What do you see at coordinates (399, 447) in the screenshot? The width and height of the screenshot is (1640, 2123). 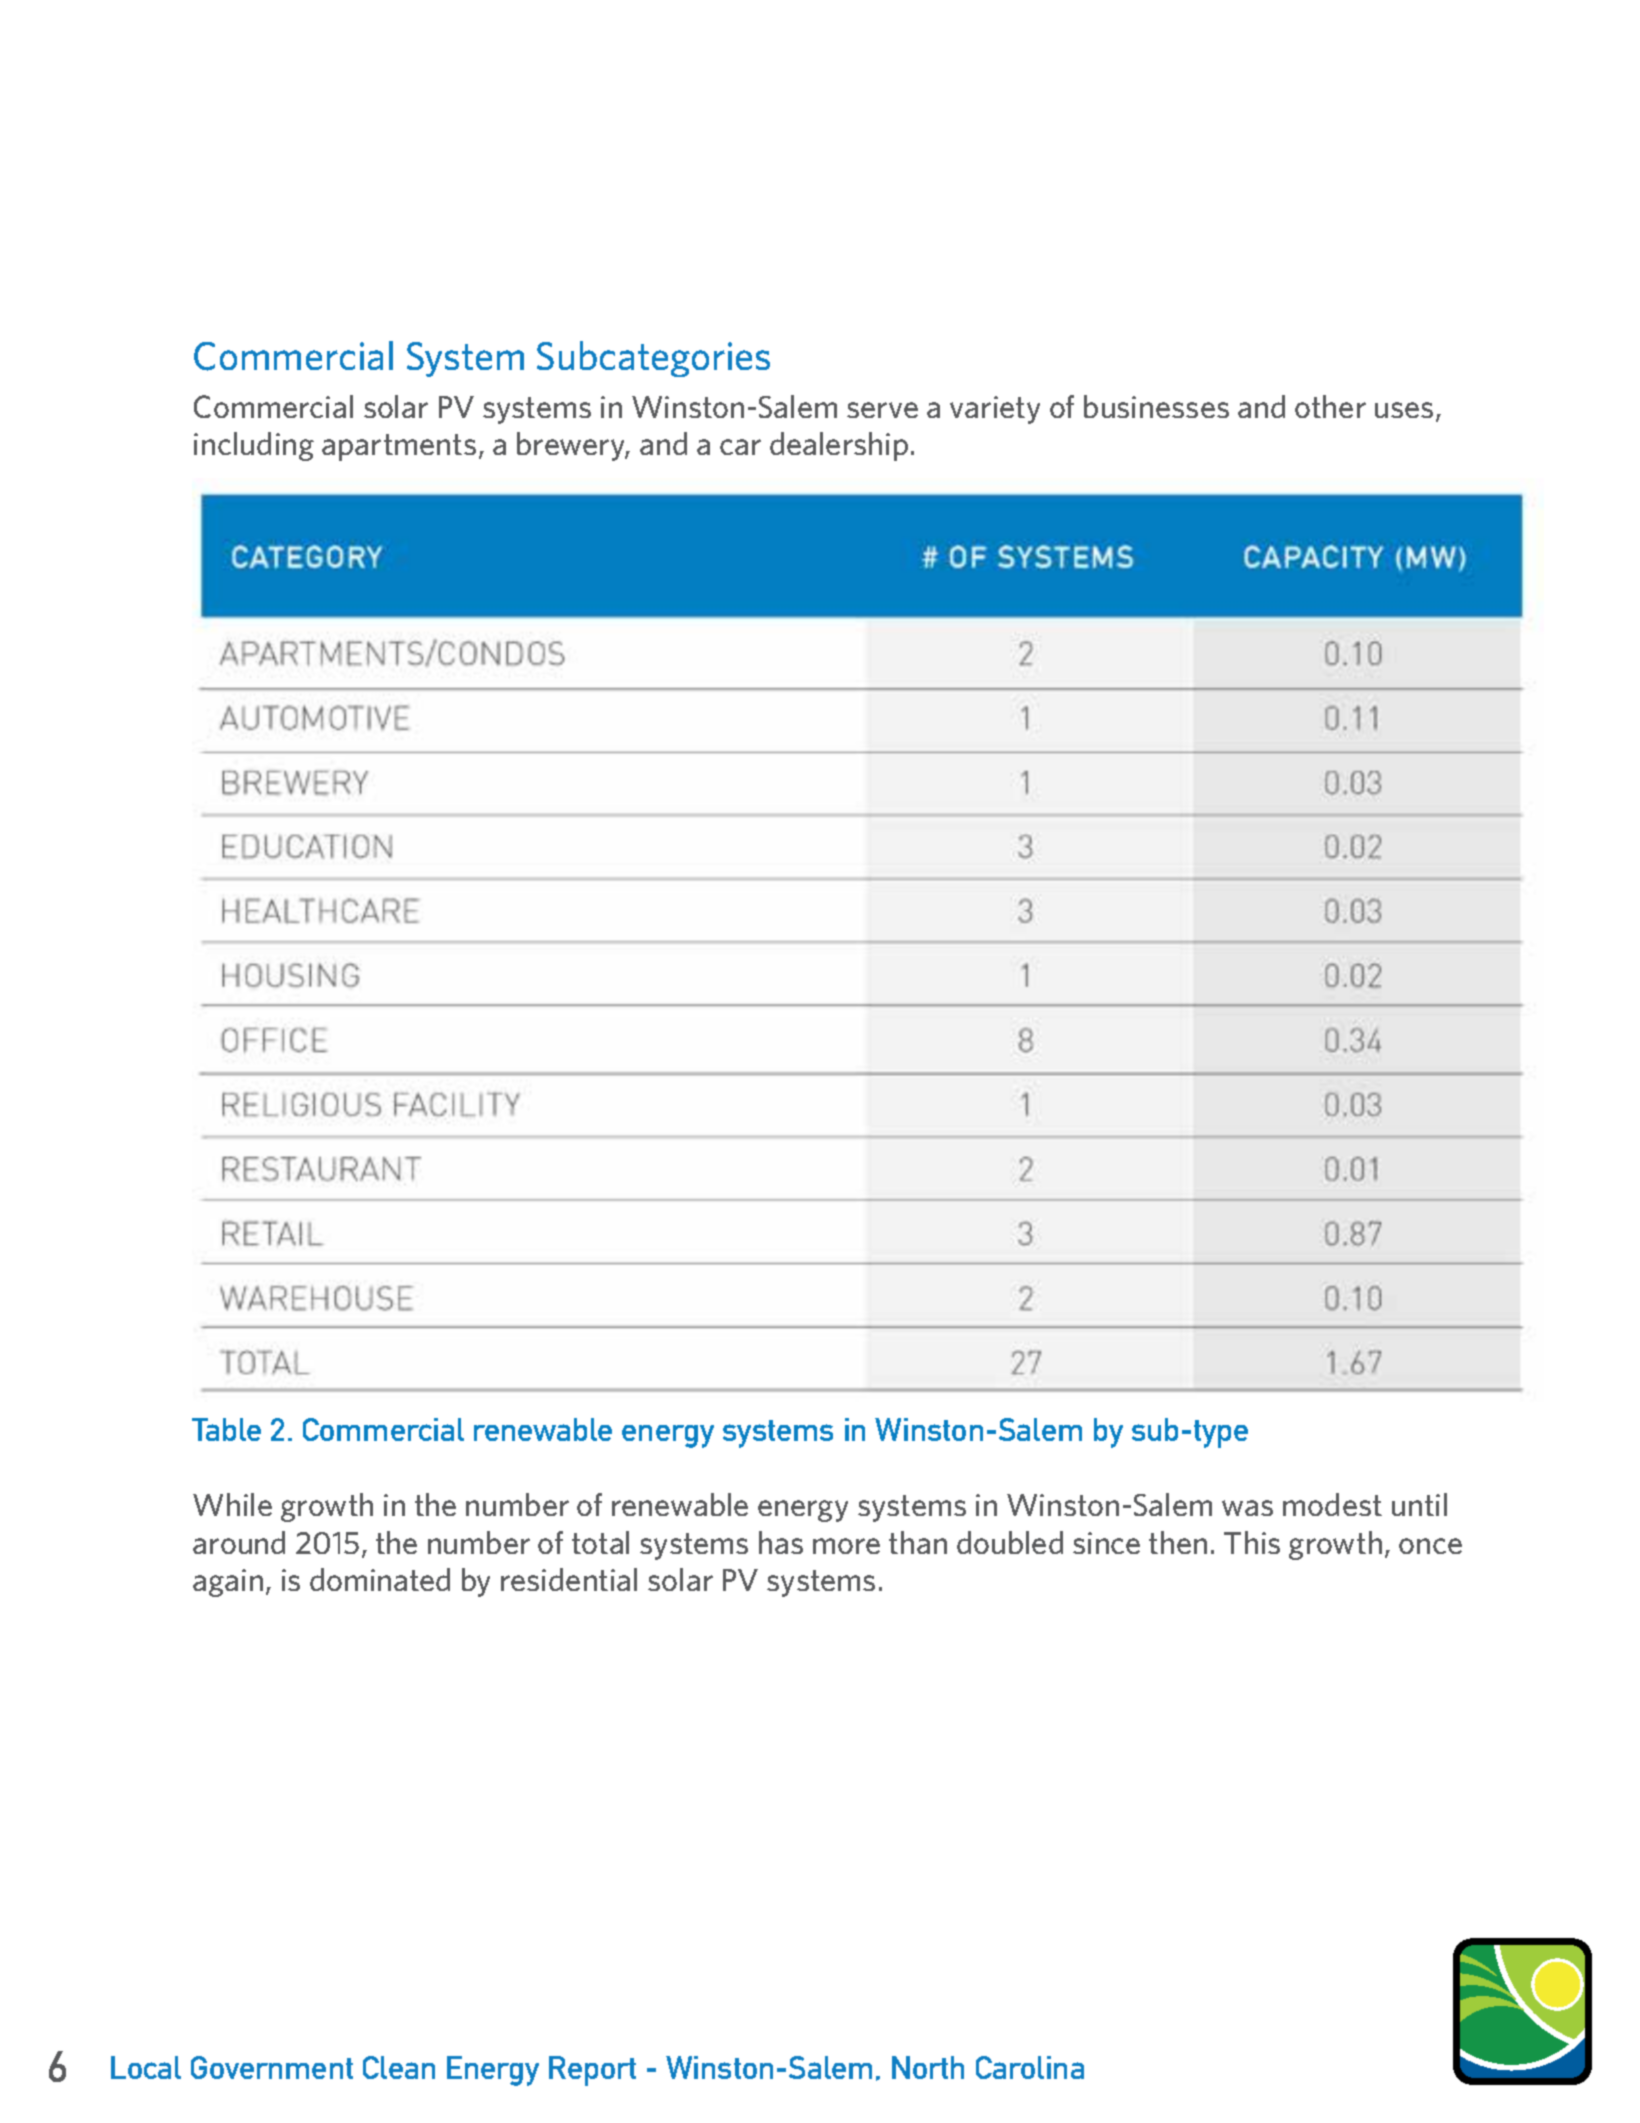 I see `apartments` at bounding box center [399, 447].
